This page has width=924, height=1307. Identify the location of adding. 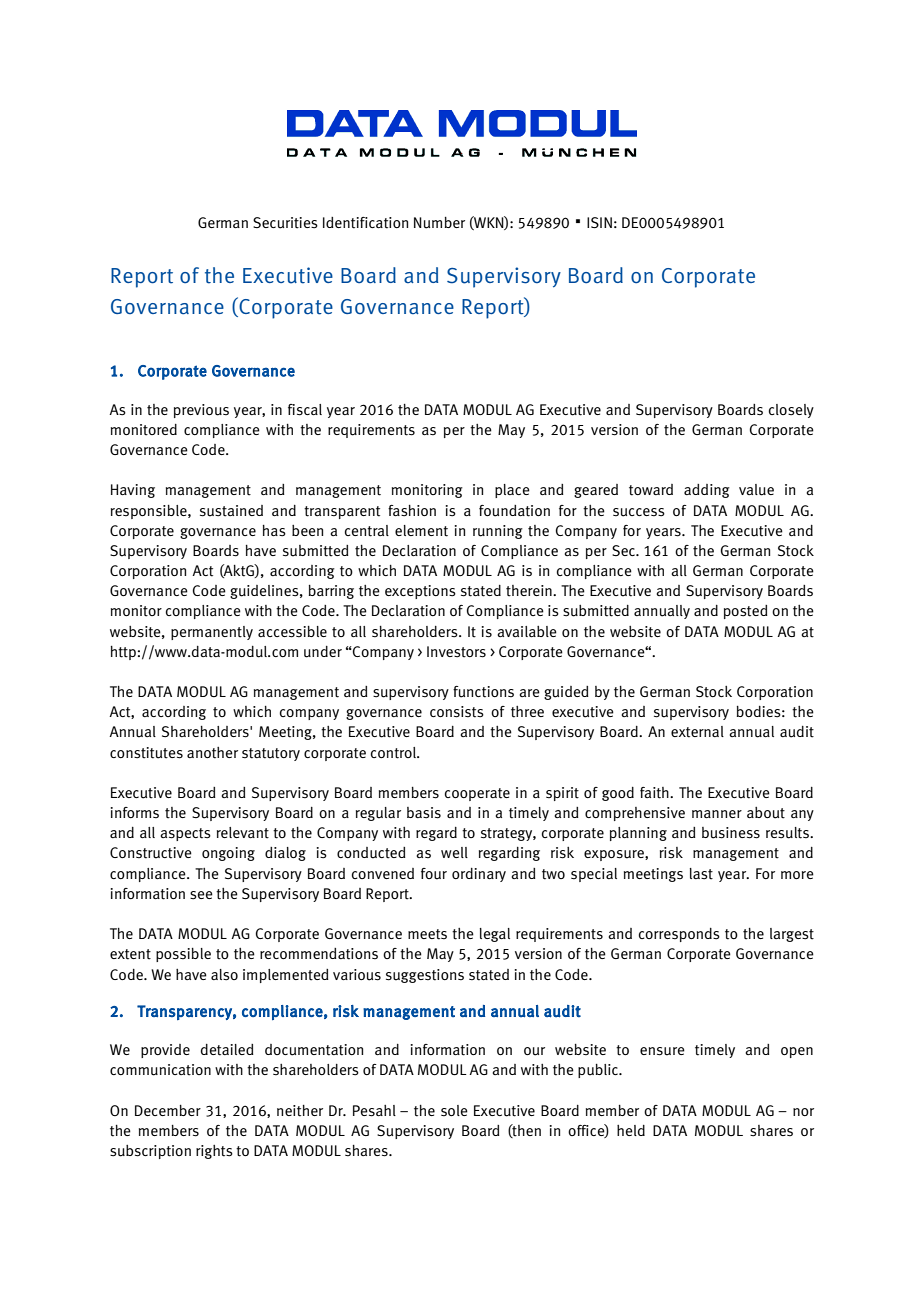
(707, 491).
